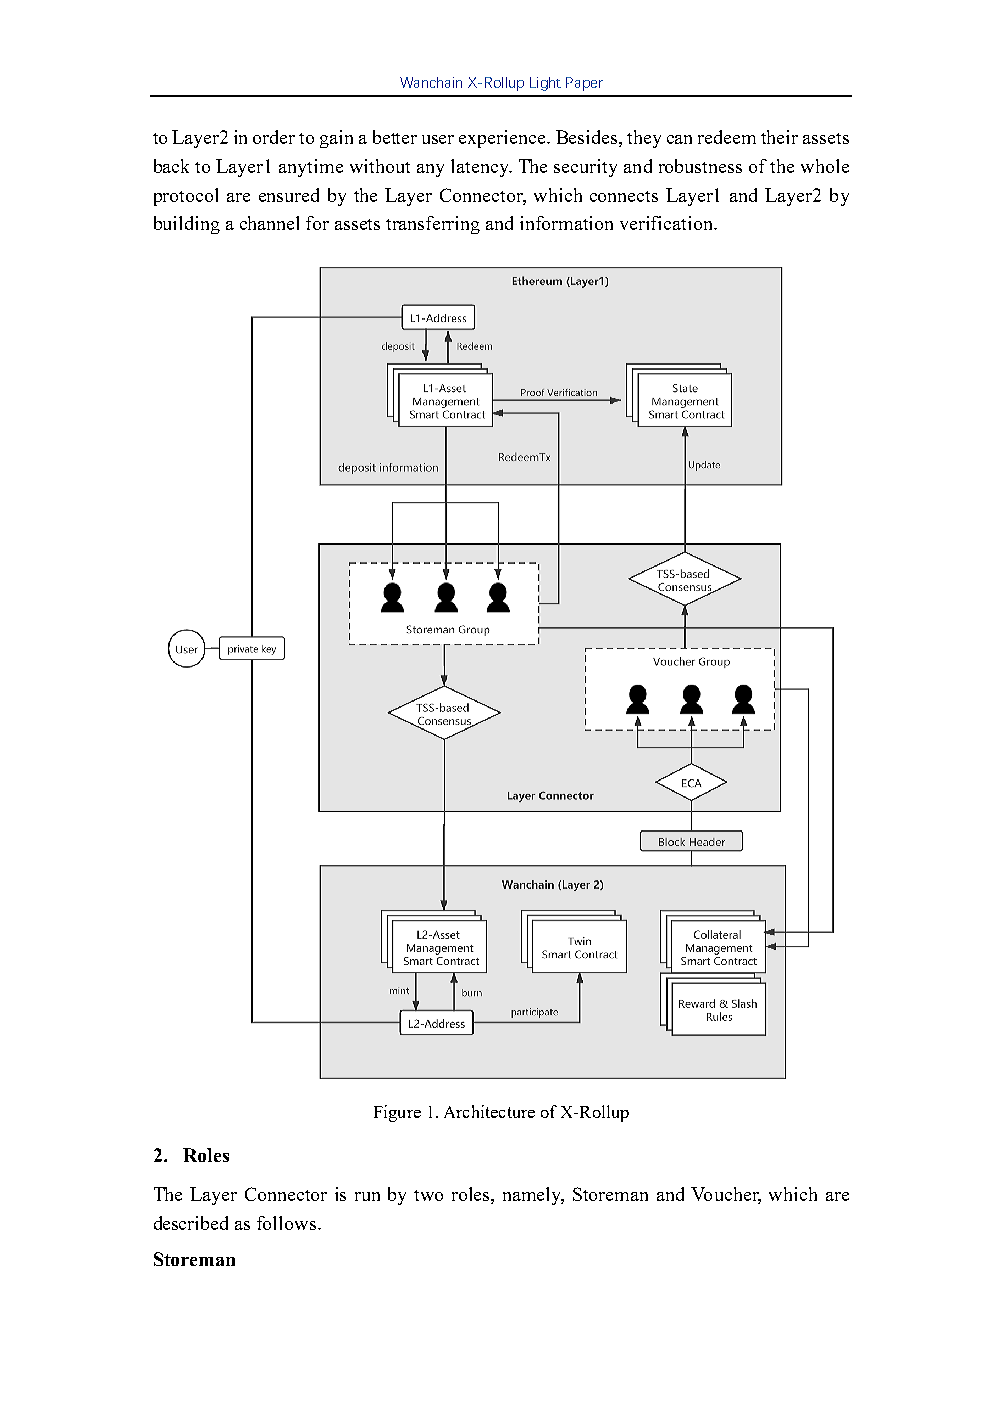 Image resolution: width=999 pixels, height=1412 pixels. I want to click on transferring, so click(433, 225).
